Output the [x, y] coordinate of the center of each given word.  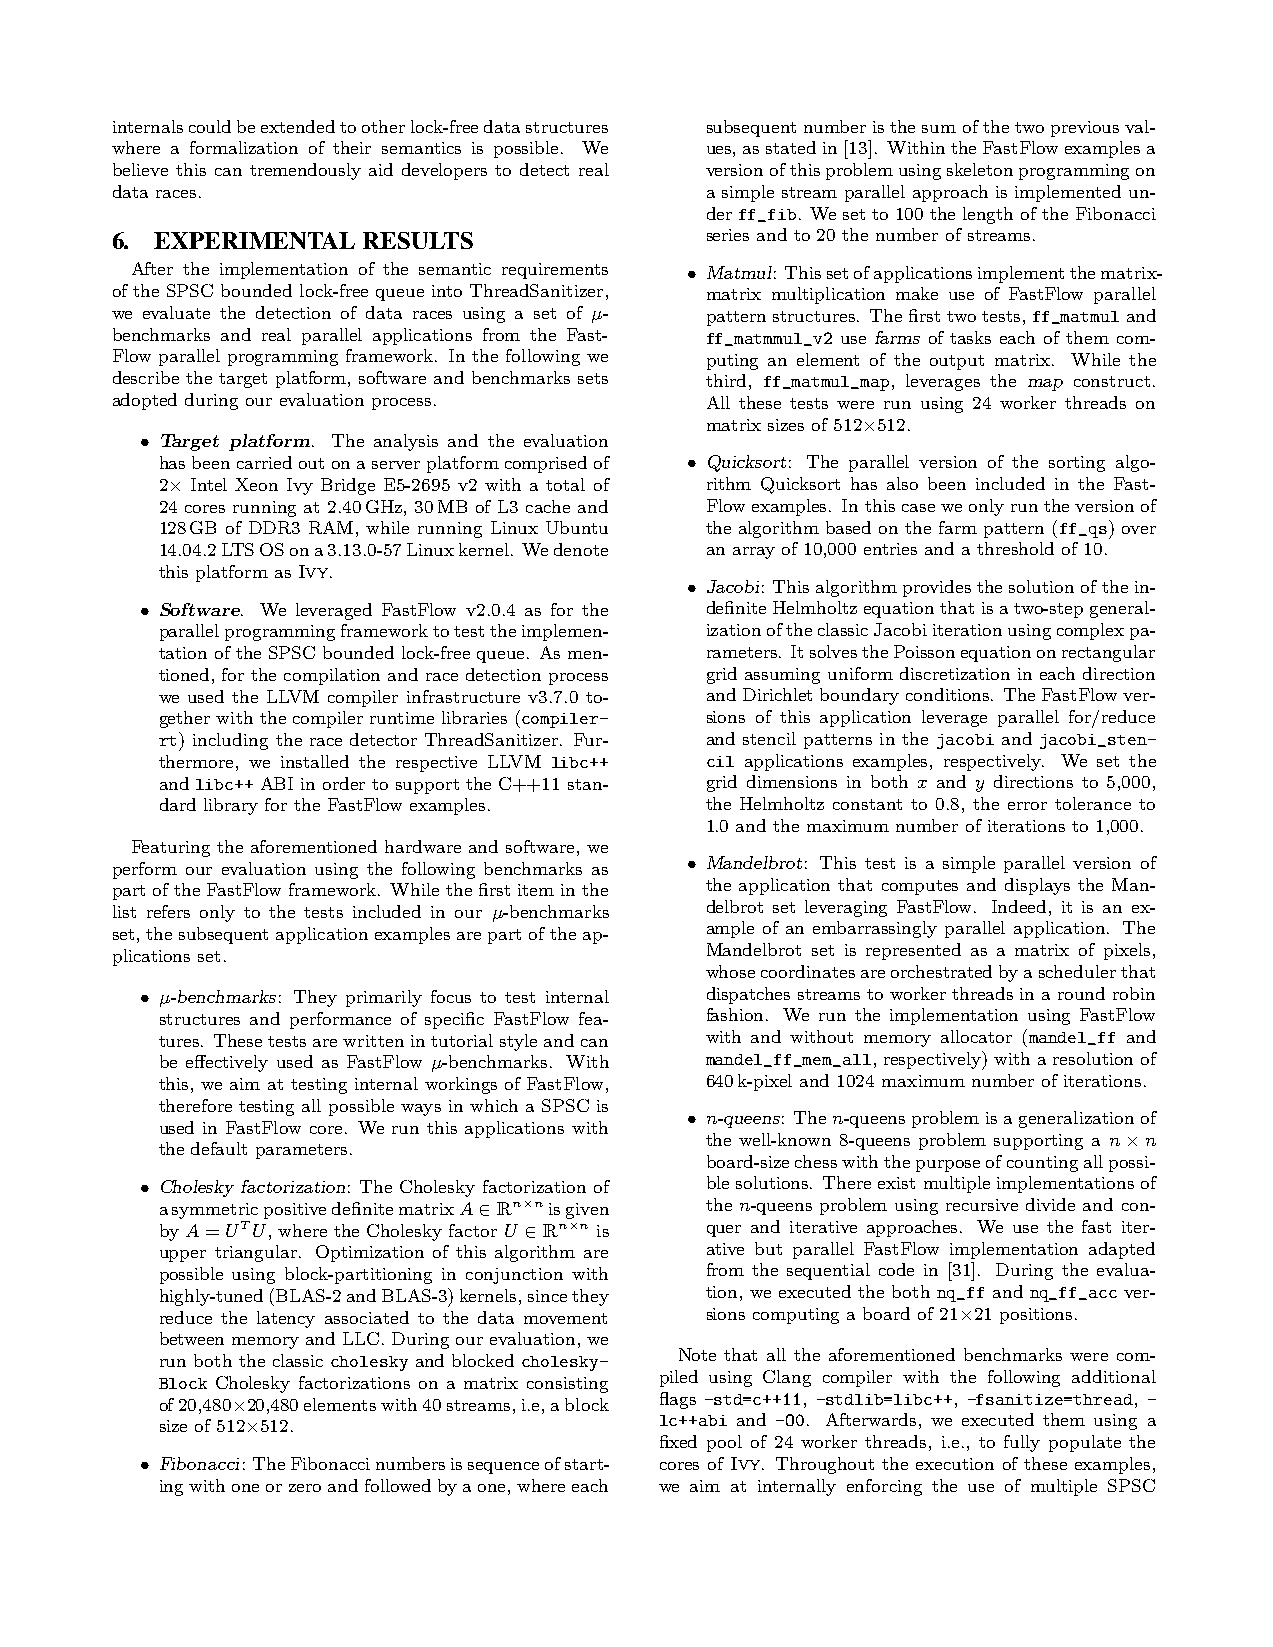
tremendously [305, 171]
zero [305, 1488]
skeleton [980, 169]
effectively [227, 1063]
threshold [1015, 548]
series [728, 235]
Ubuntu [577, 527]
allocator [976, 1036]
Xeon [256, 484]
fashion [737, 1014]
